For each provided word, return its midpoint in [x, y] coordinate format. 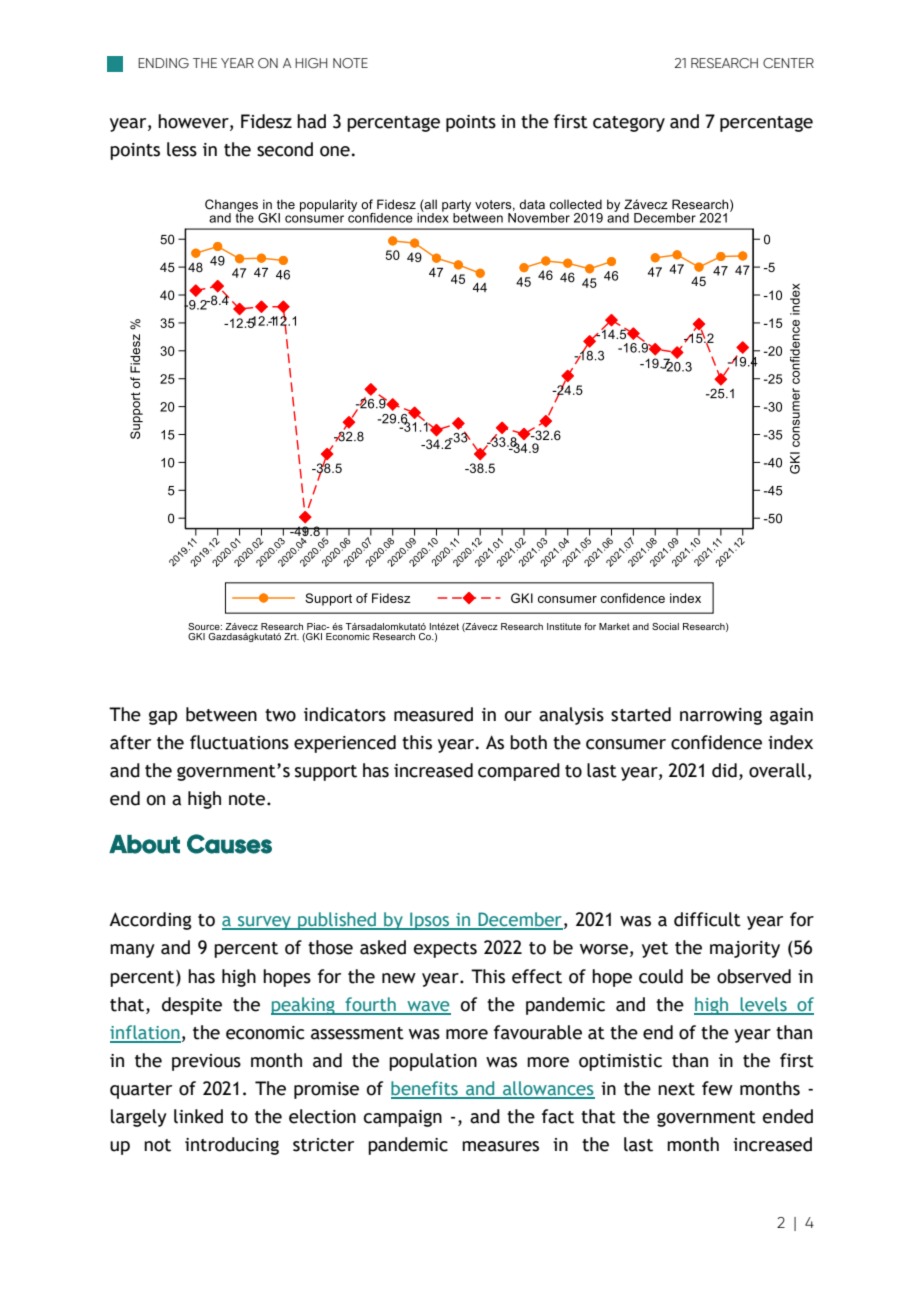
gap [163, 718]
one [335, 151]
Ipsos [430, 921]
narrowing [721, 716]
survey [264, 923]
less [182, 149]
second [285, 149]
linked [198, 1116]
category [629, 124]
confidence [716, 742]
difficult [707, 919]
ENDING [163, 63]
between [221, 714]
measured [433, 714]
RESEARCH [724, 63]
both [528, 742]
